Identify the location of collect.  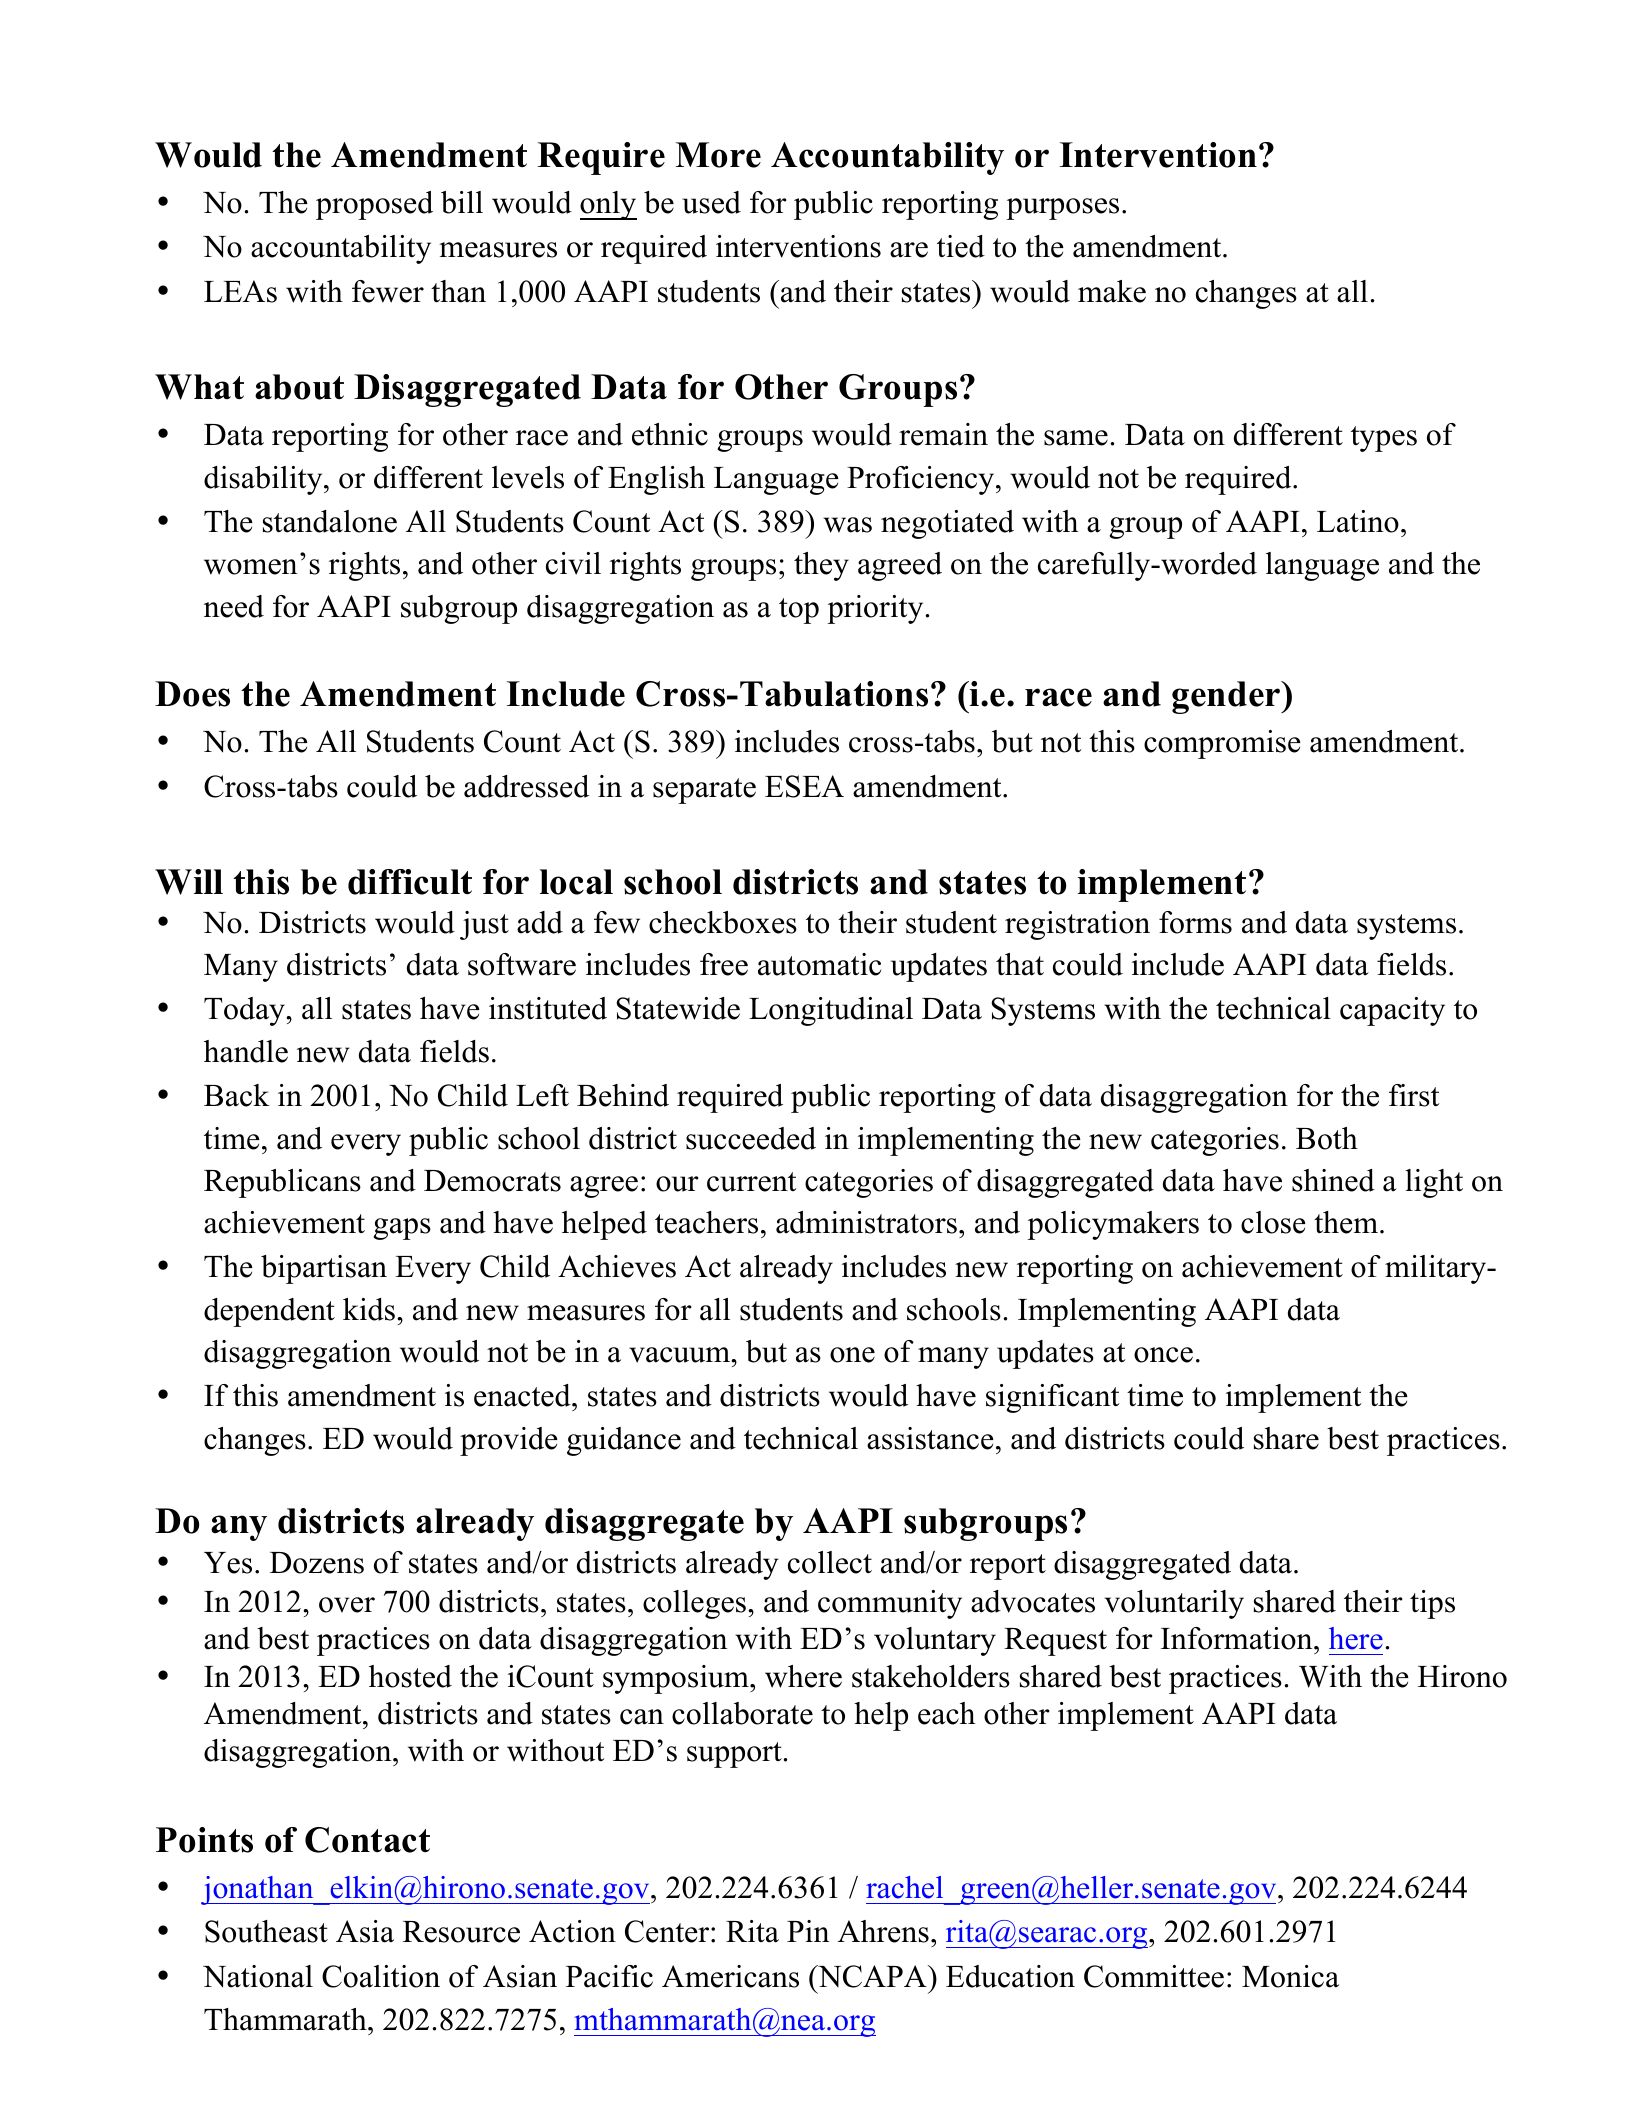
(830, 1562).
